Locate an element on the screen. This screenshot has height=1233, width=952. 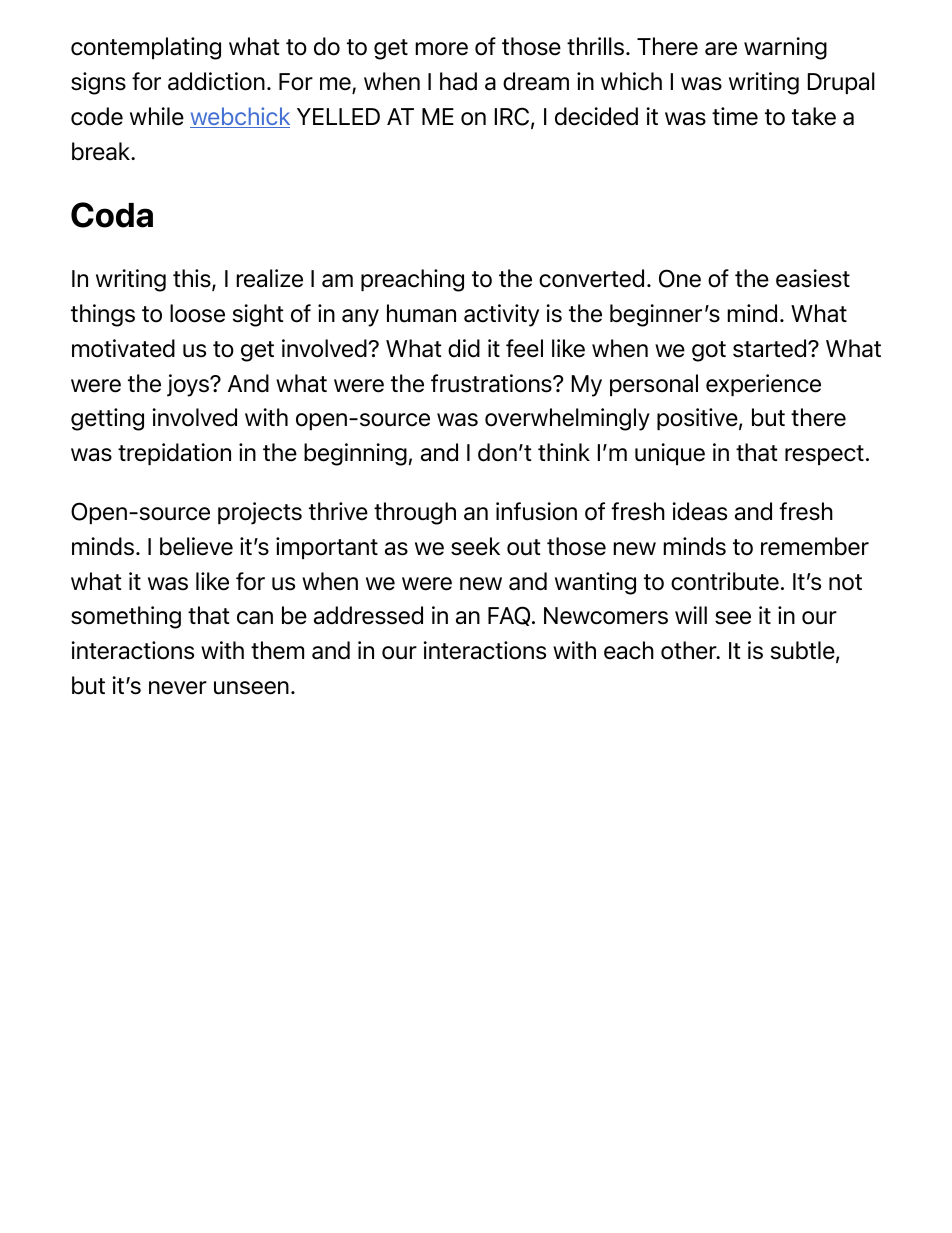
warning is located at coordinates (785, 48).
